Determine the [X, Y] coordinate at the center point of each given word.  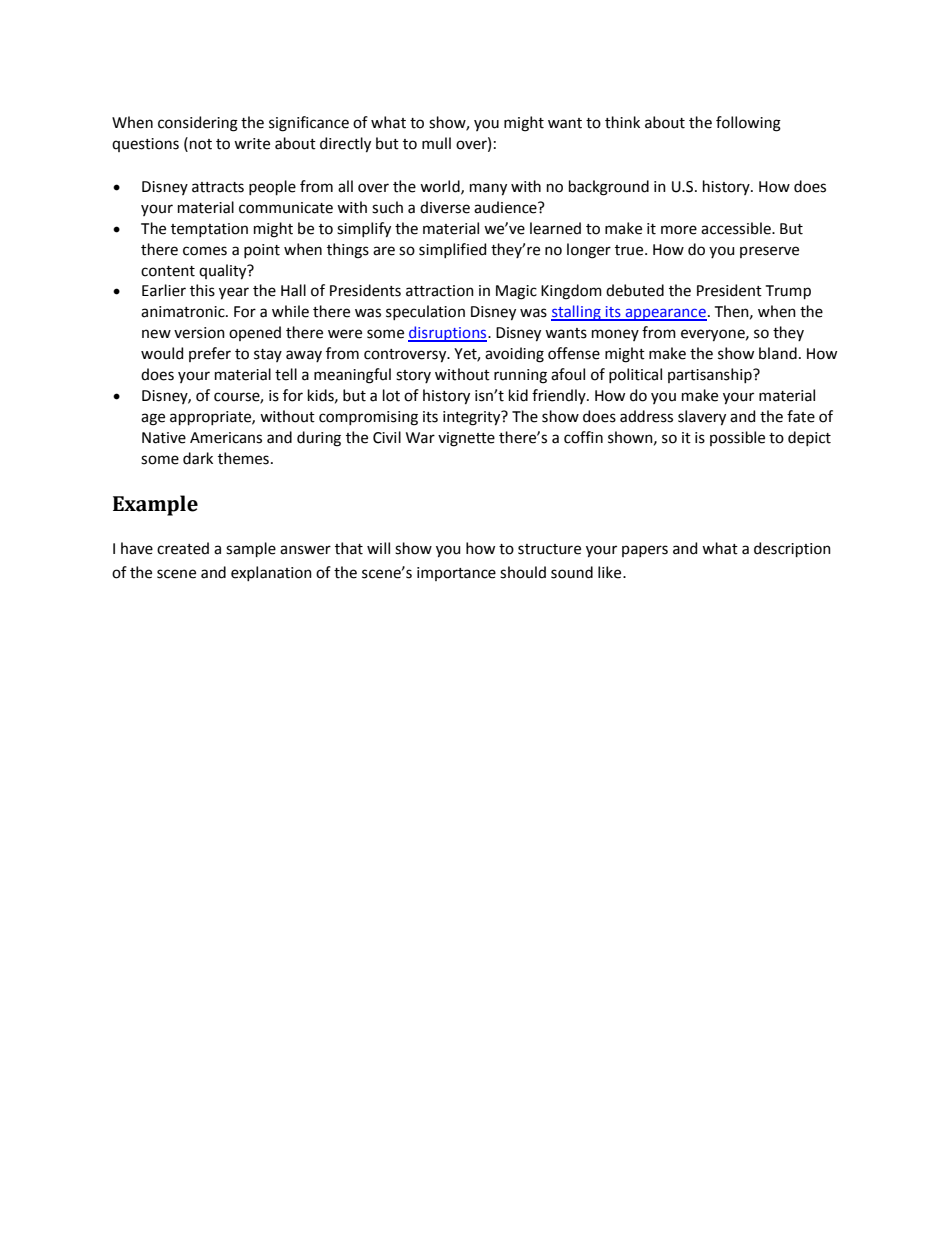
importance [456, 574]
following [748, 124]
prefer [210, 354]
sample [251, 549]
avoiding [514, 355]
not [201, 144]
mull [436, 143]
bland [778, 353]
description [792, 549]
